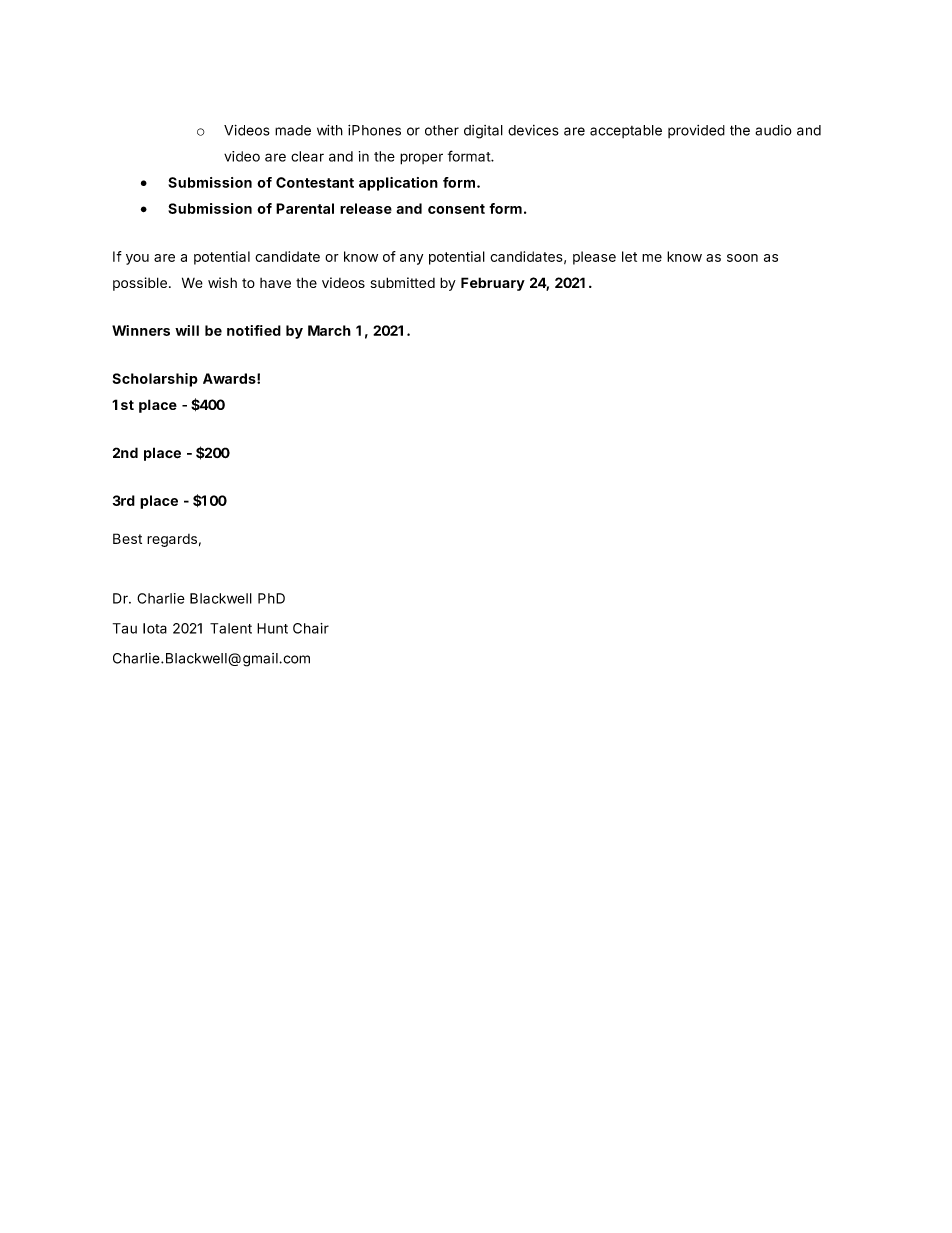 This screenshot has height=1233, width=952. What do you see at coordinates (155, 628) in the screenshot?
I see `Iota` at bounding box center [155, 628].
